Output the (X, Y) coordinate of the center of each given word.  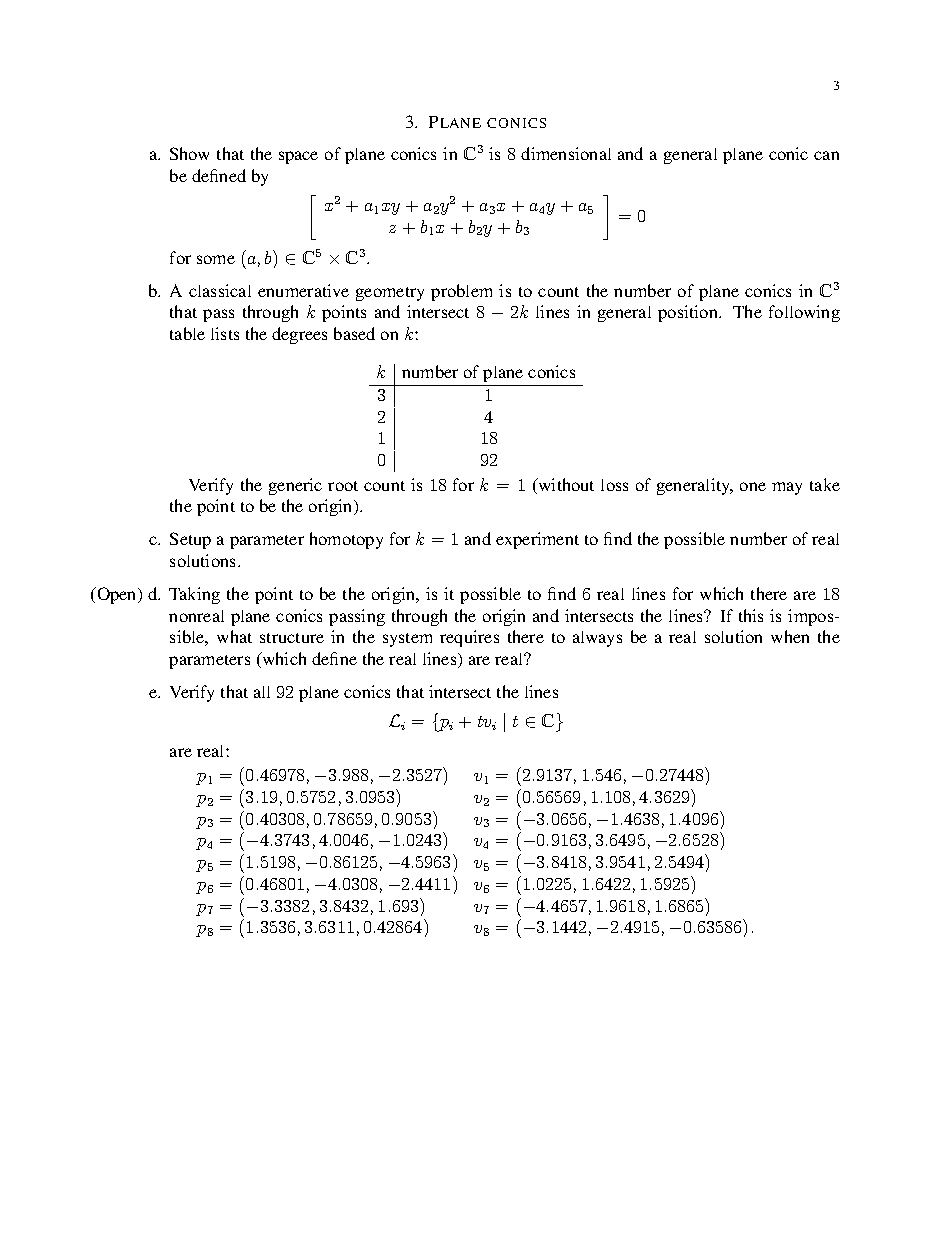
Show (189, 153)
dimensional (566, 153)
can (826, 155)
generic (295, 486)
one (753, 486)
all (262, 692)
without (565, 484)
